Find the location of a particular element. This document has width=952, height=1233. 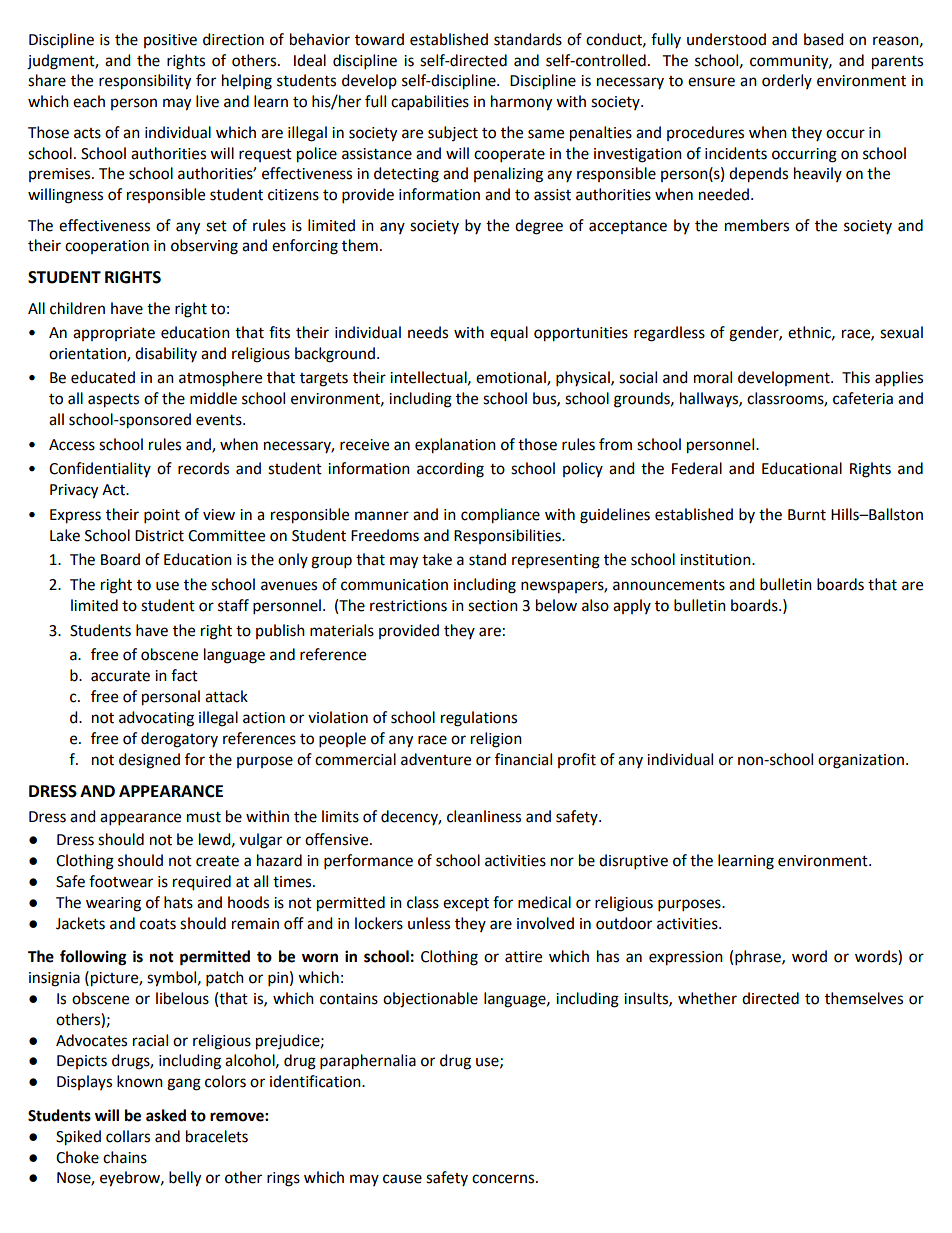

explanation is located at coordinates (455, 446).
